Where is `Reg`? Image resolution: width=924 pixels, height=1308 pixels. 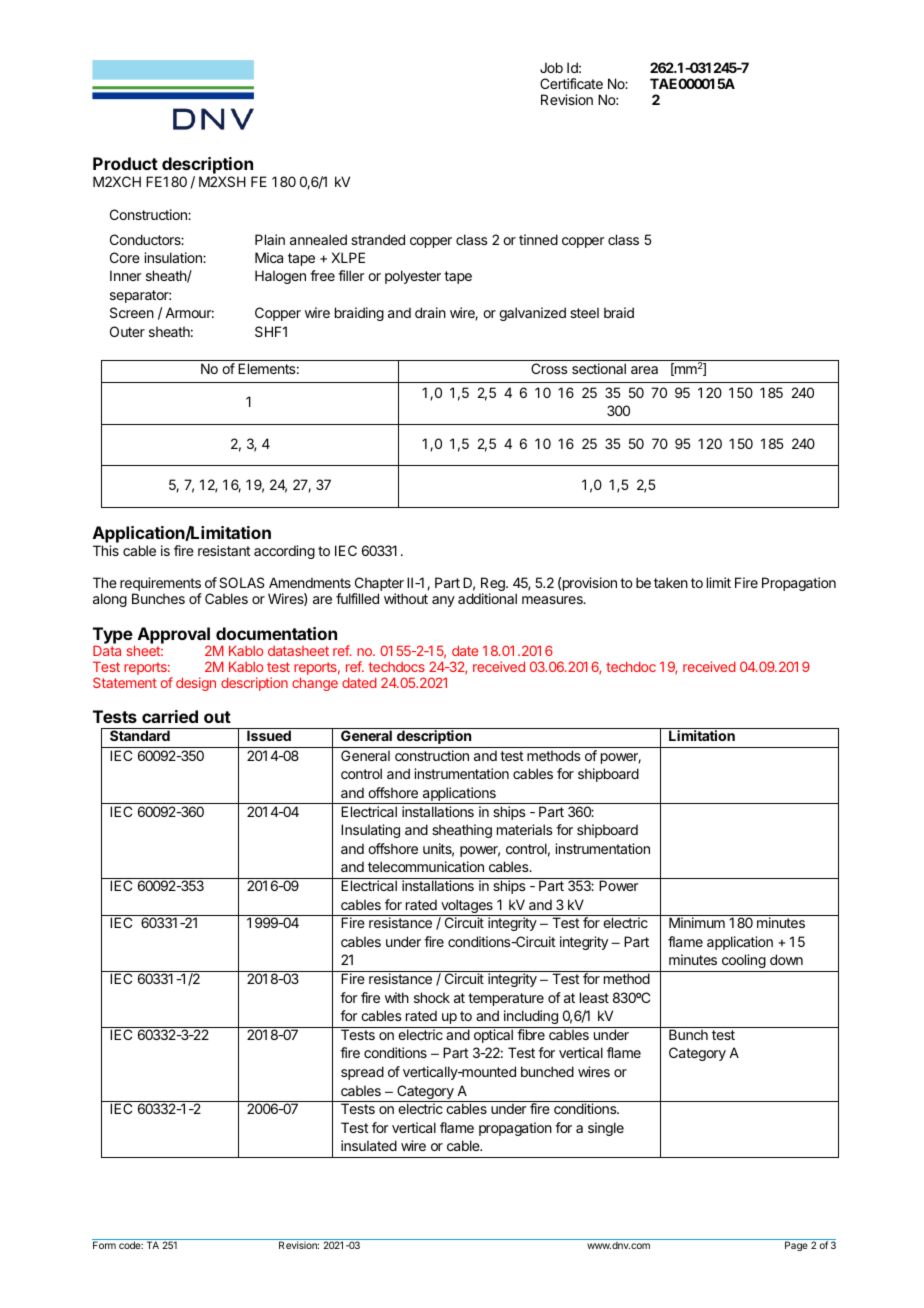 Reg is located at coordinates (493, 586).
